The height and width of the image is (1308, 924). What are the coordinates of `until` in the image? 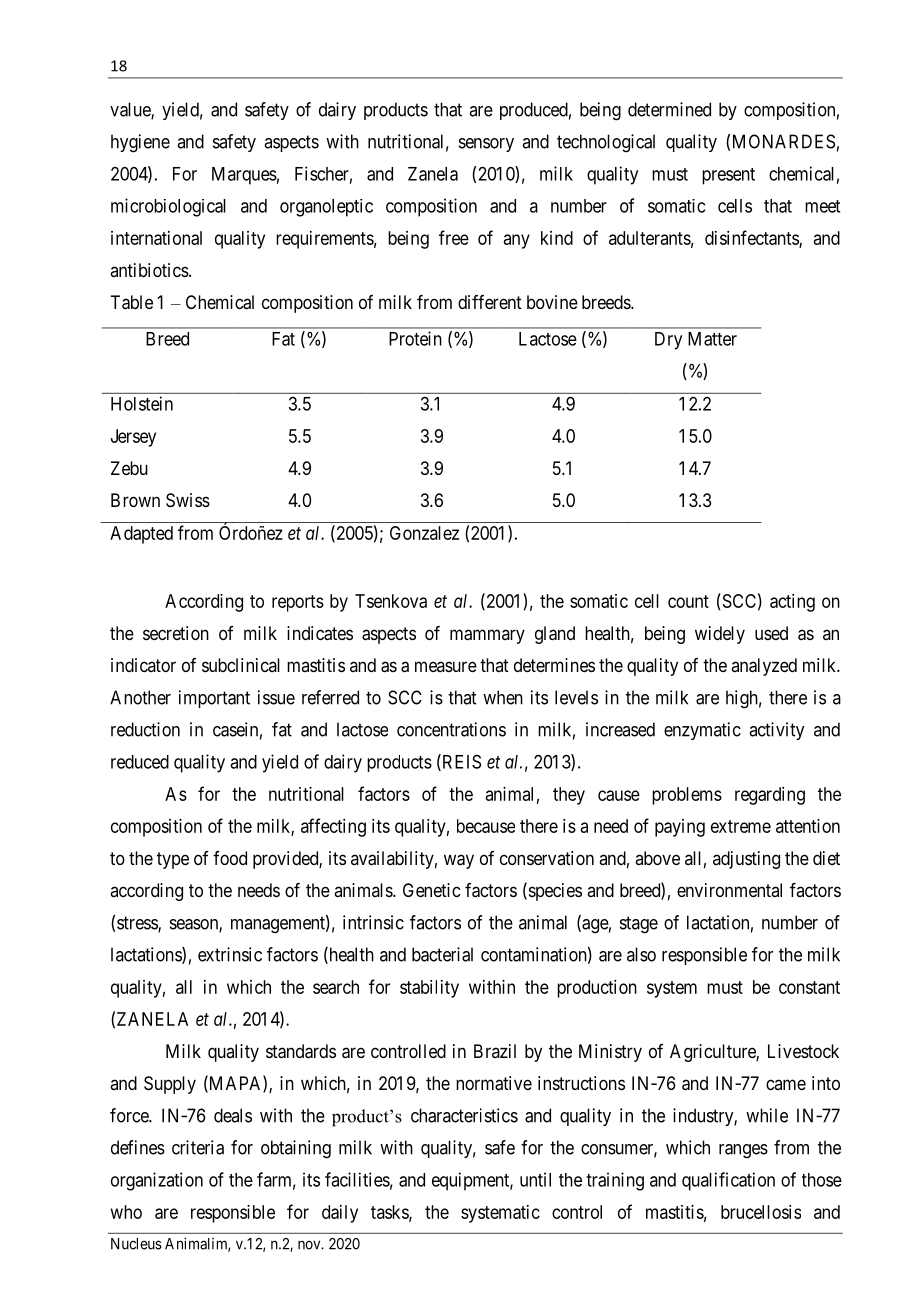 It's located at (535, 1179).
